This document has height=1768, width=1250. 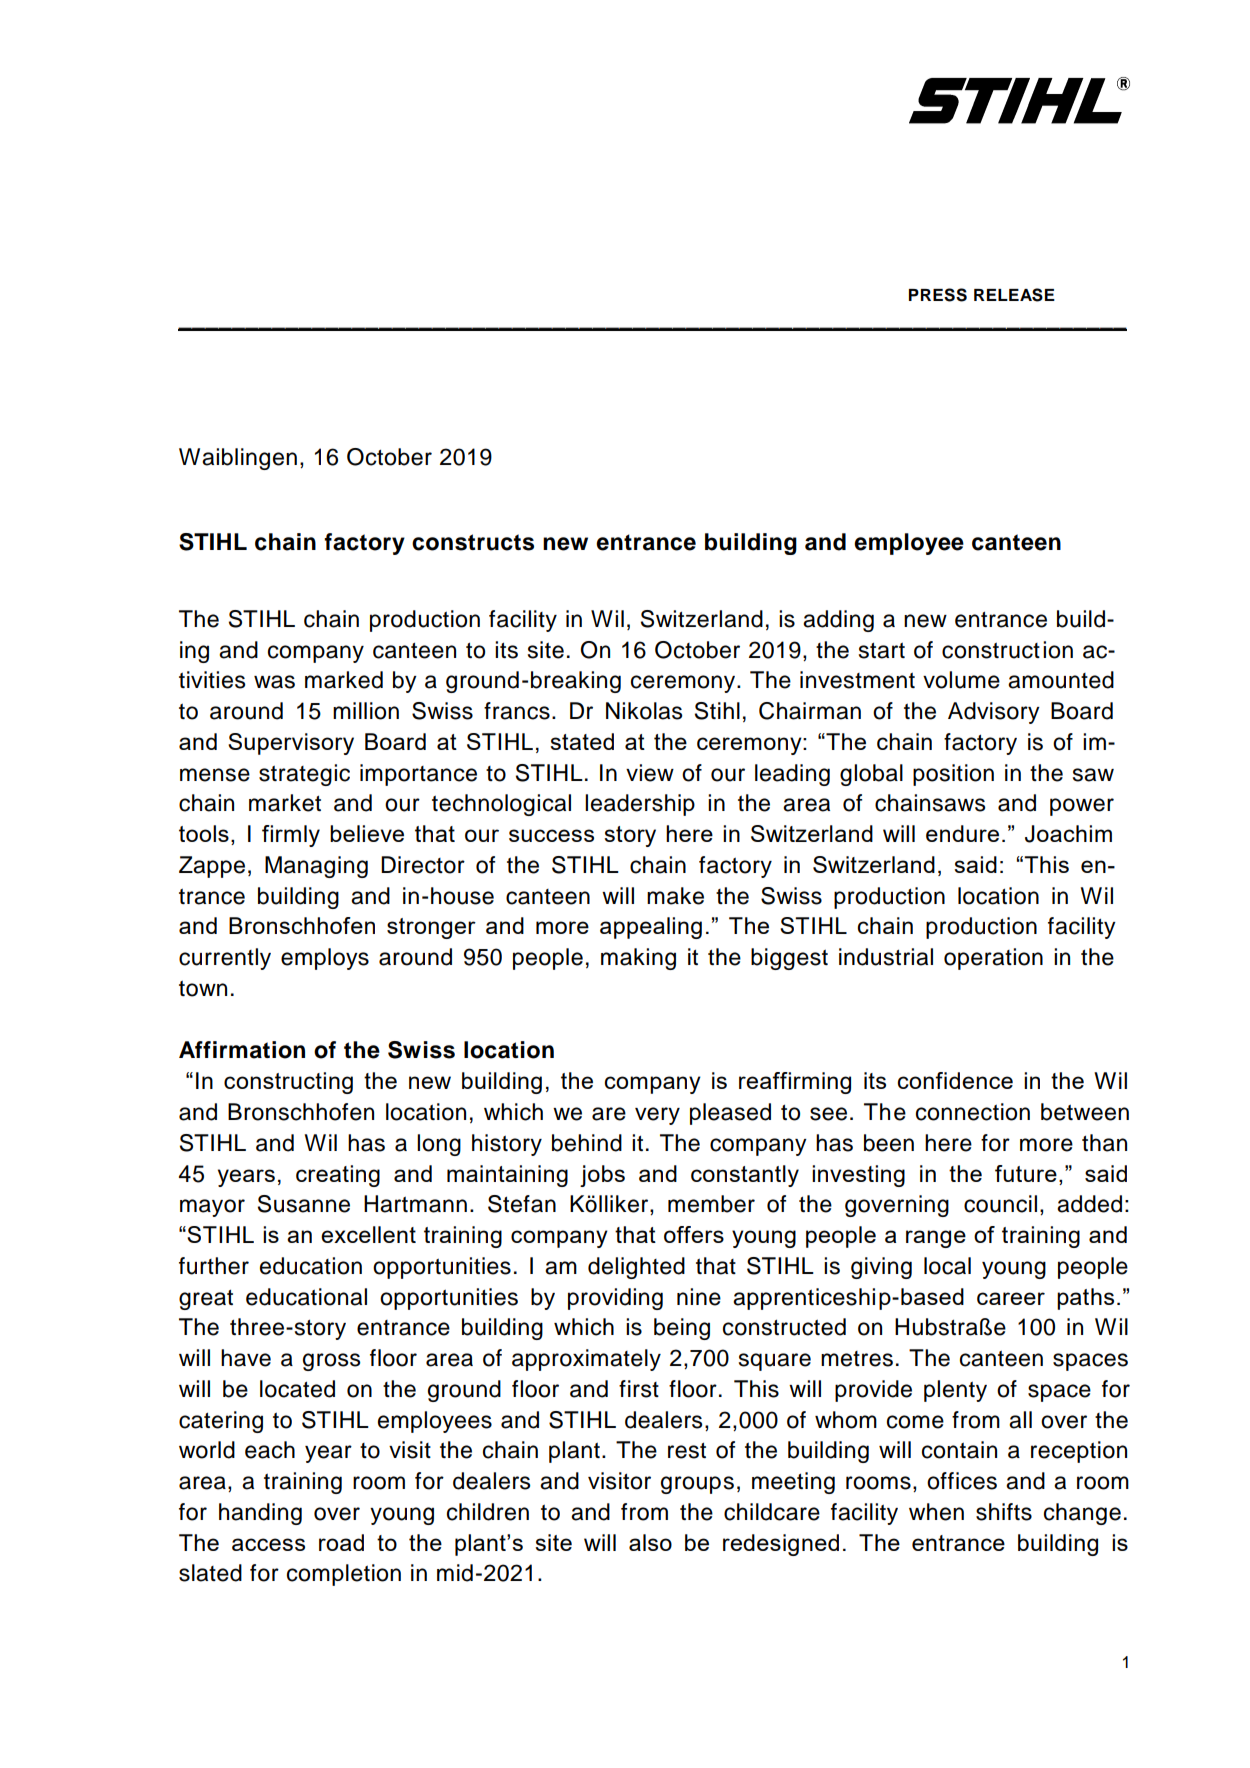 What do you see at coordinates (657, 1116) in the document?
I see `very` at bounding box center [657, 1116].
